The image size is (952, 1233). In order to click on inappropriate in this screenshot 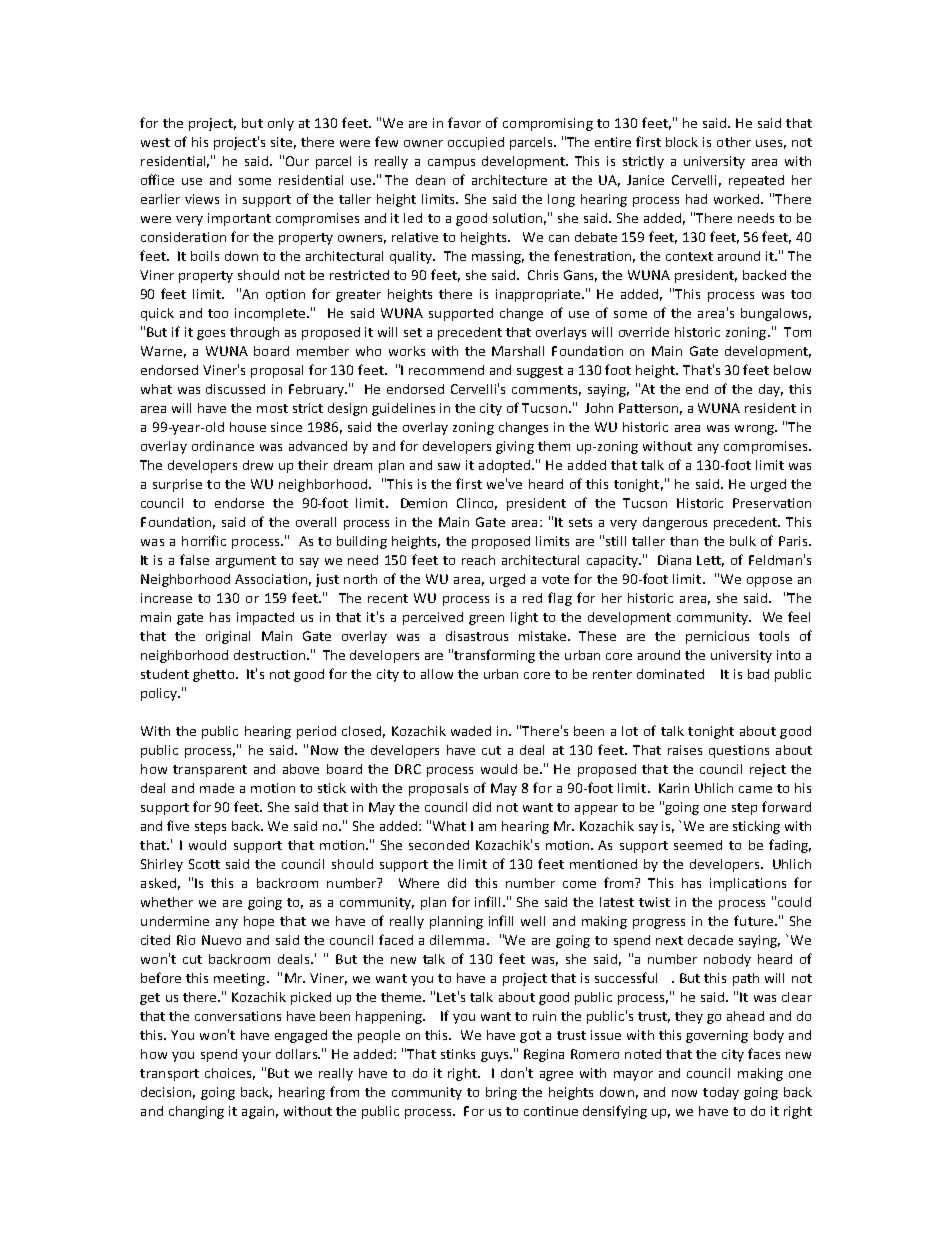, I will do `click(539, 295)`.
